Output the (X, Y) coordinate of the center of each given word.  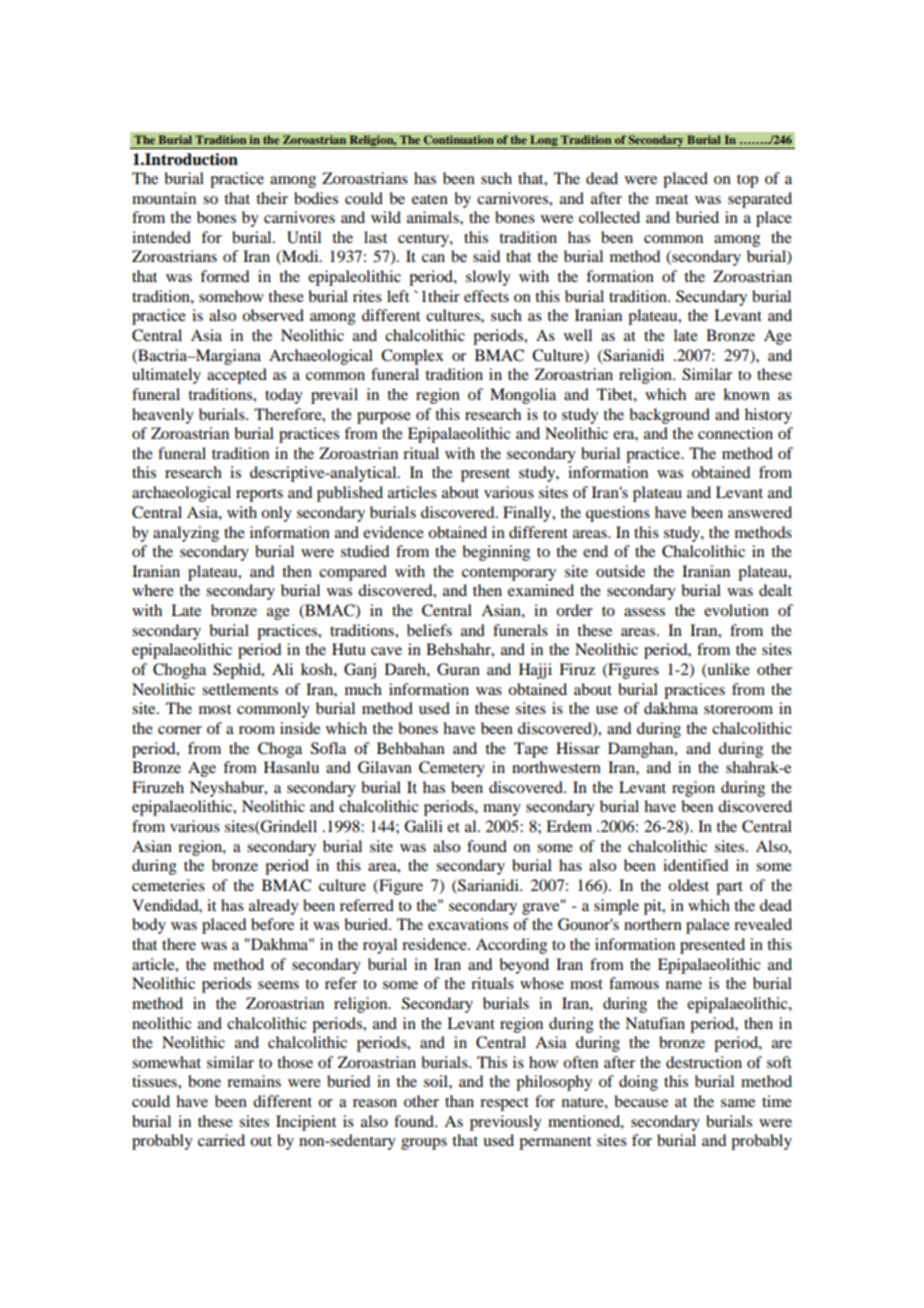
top (747, 181)
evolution (736, 610)
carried (221, 1140)
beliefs (429, 630)
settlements (240, 689)
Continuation (459, 139)
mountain (164, 198)
